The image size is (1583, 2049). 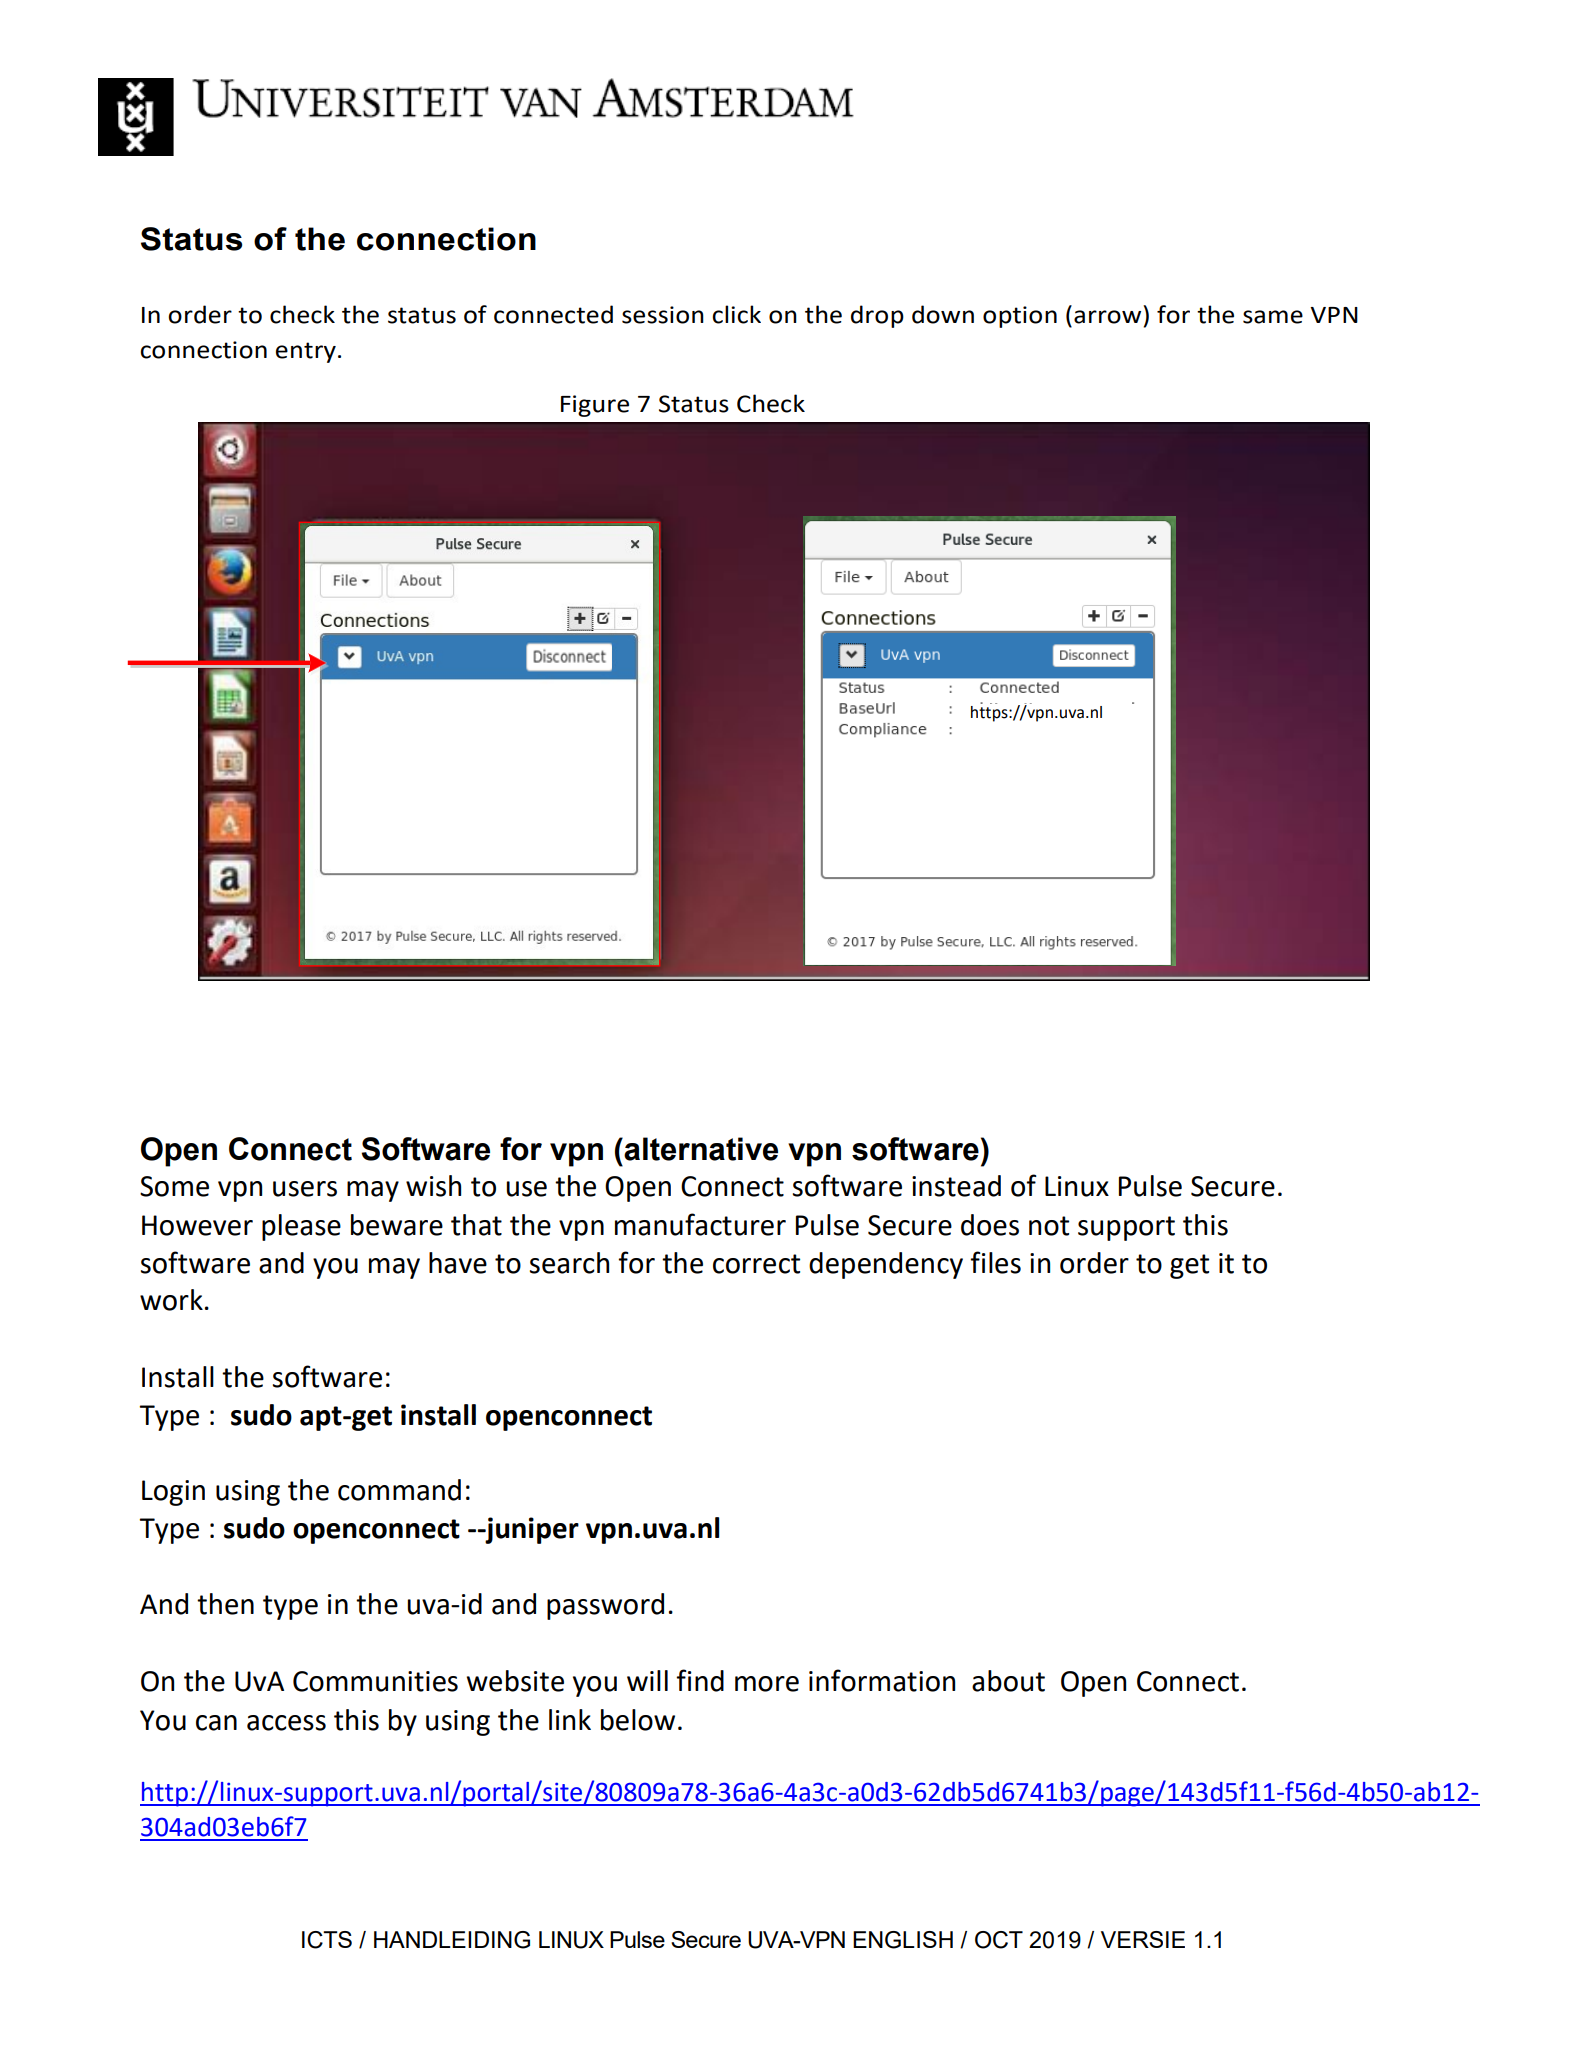 I want to click on correct, so click(x=756, y=1264).
